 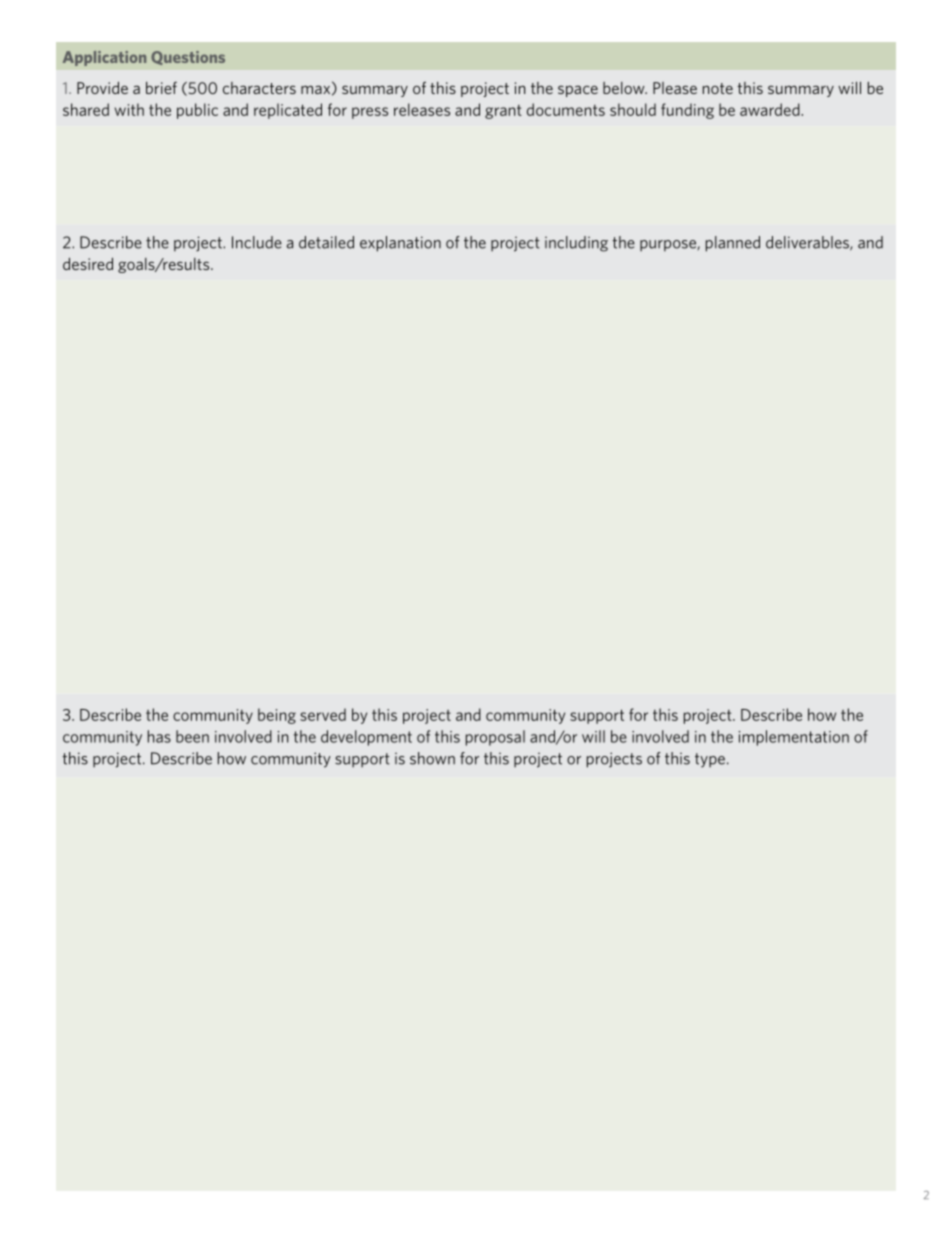 I want to click on releases, so click(x=422, y=109).
